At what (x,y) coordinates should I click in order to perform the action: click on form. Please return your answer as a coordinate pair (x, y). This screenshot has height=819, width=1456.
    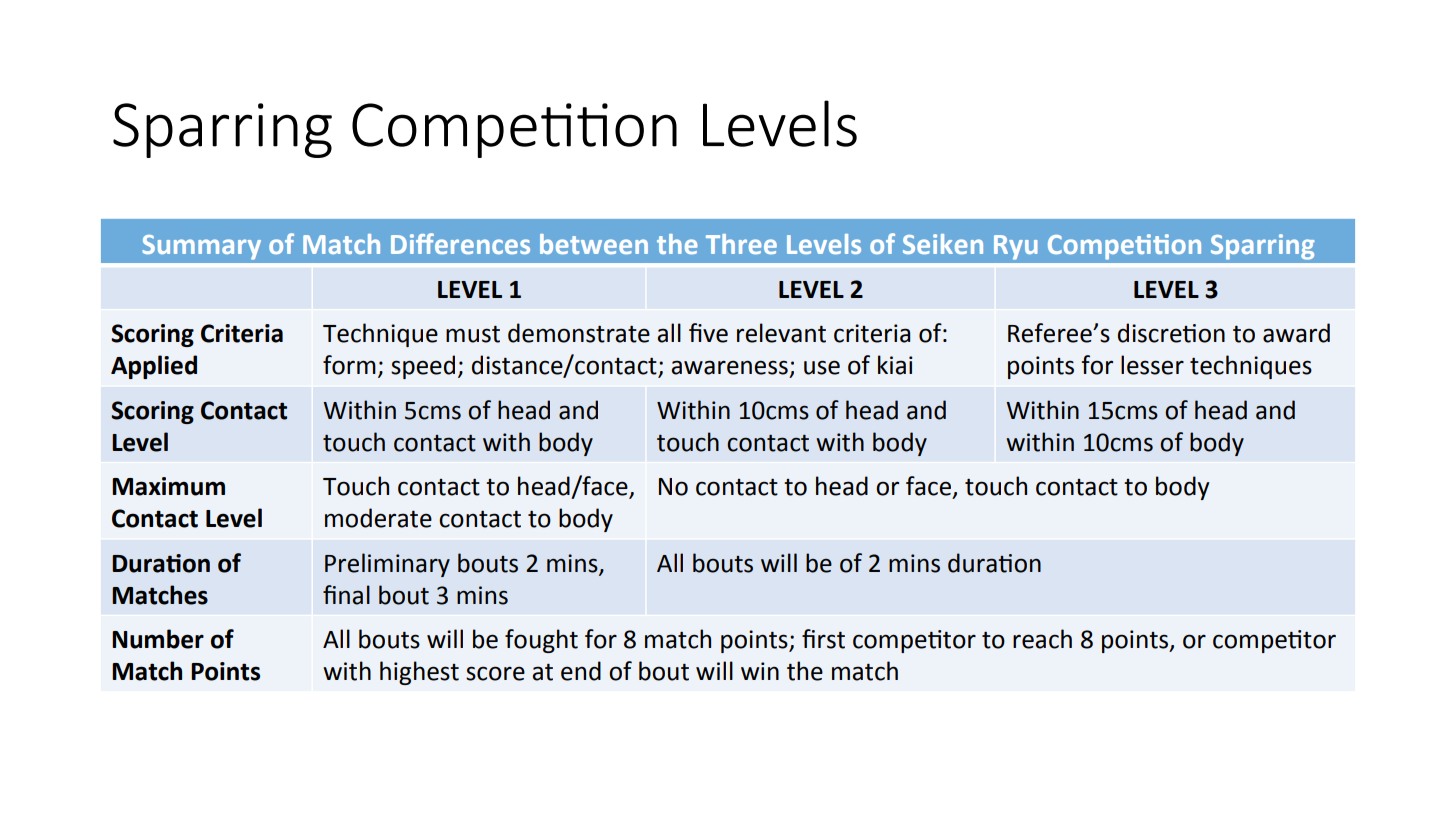
    Looking at the image, I should click on (349, 365).
